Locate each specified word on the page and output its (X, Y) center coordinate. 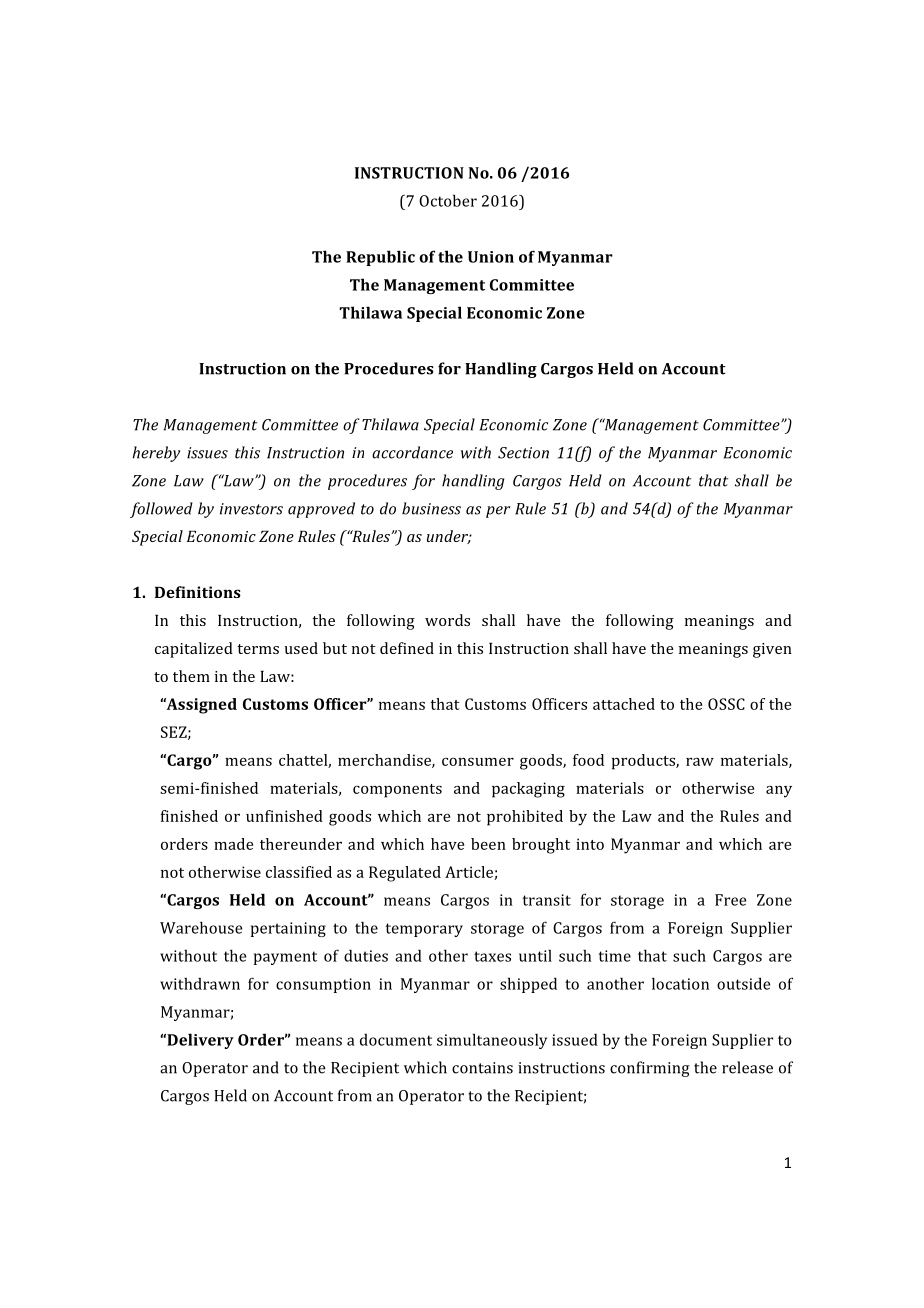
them (191, 676)
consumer (478, 761)
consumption (323, 985)
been (488, 844)
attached (624, 704)
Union (491, 257)
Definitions (198, 592)
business (431, 508)
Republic (380, 258)
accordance (412, 452)
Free (730, 900)
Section (523, 453)
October (448, 200)
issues (207, 453)
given (772, 650)
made (233, 844)
